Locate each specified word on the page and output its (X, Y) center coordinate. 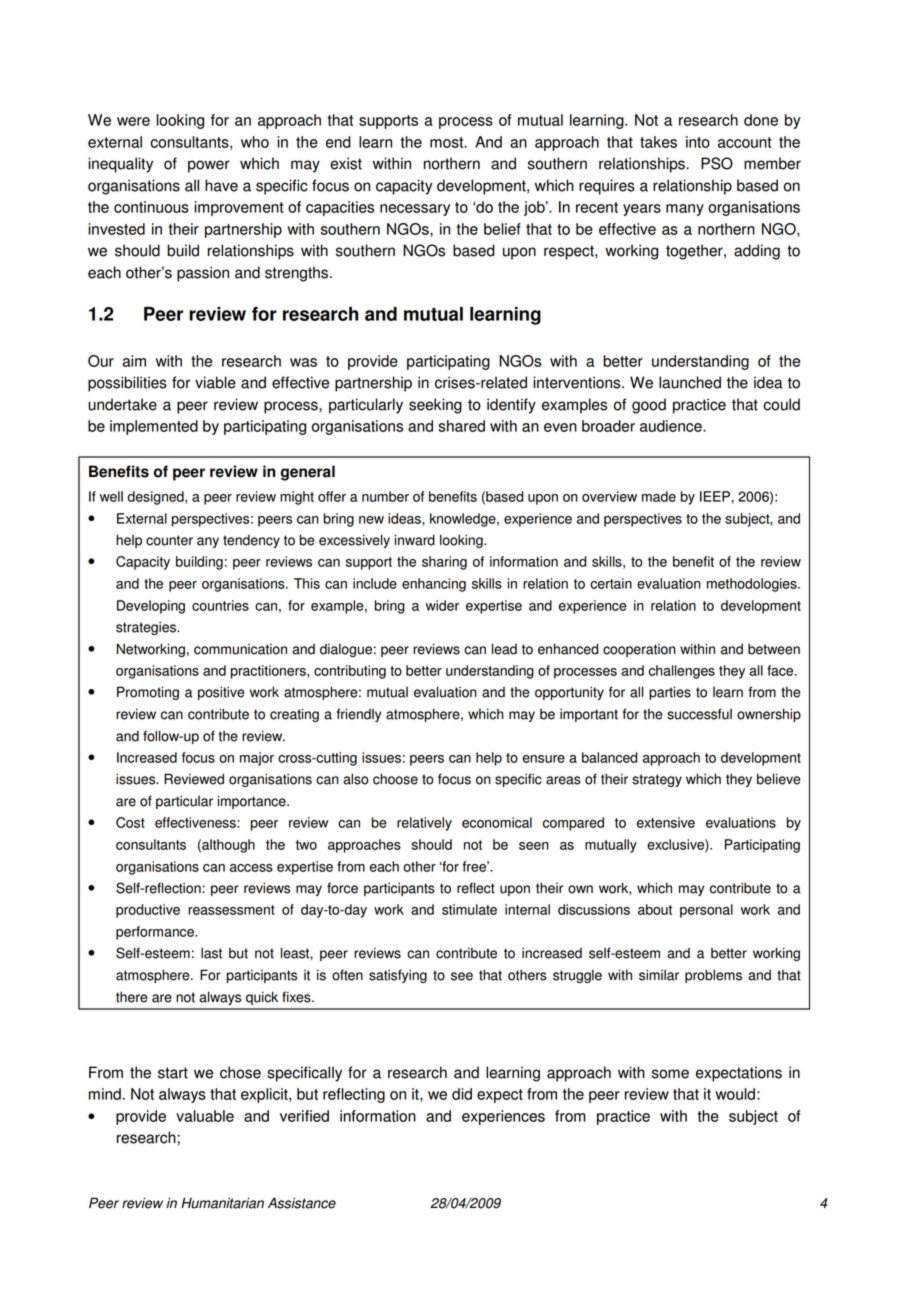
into (698, 142)
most (448, 142)
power (209, 166)
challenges (682, 672)
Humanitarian (222, 1203)
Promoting (148, 693)
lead (504, 649)
